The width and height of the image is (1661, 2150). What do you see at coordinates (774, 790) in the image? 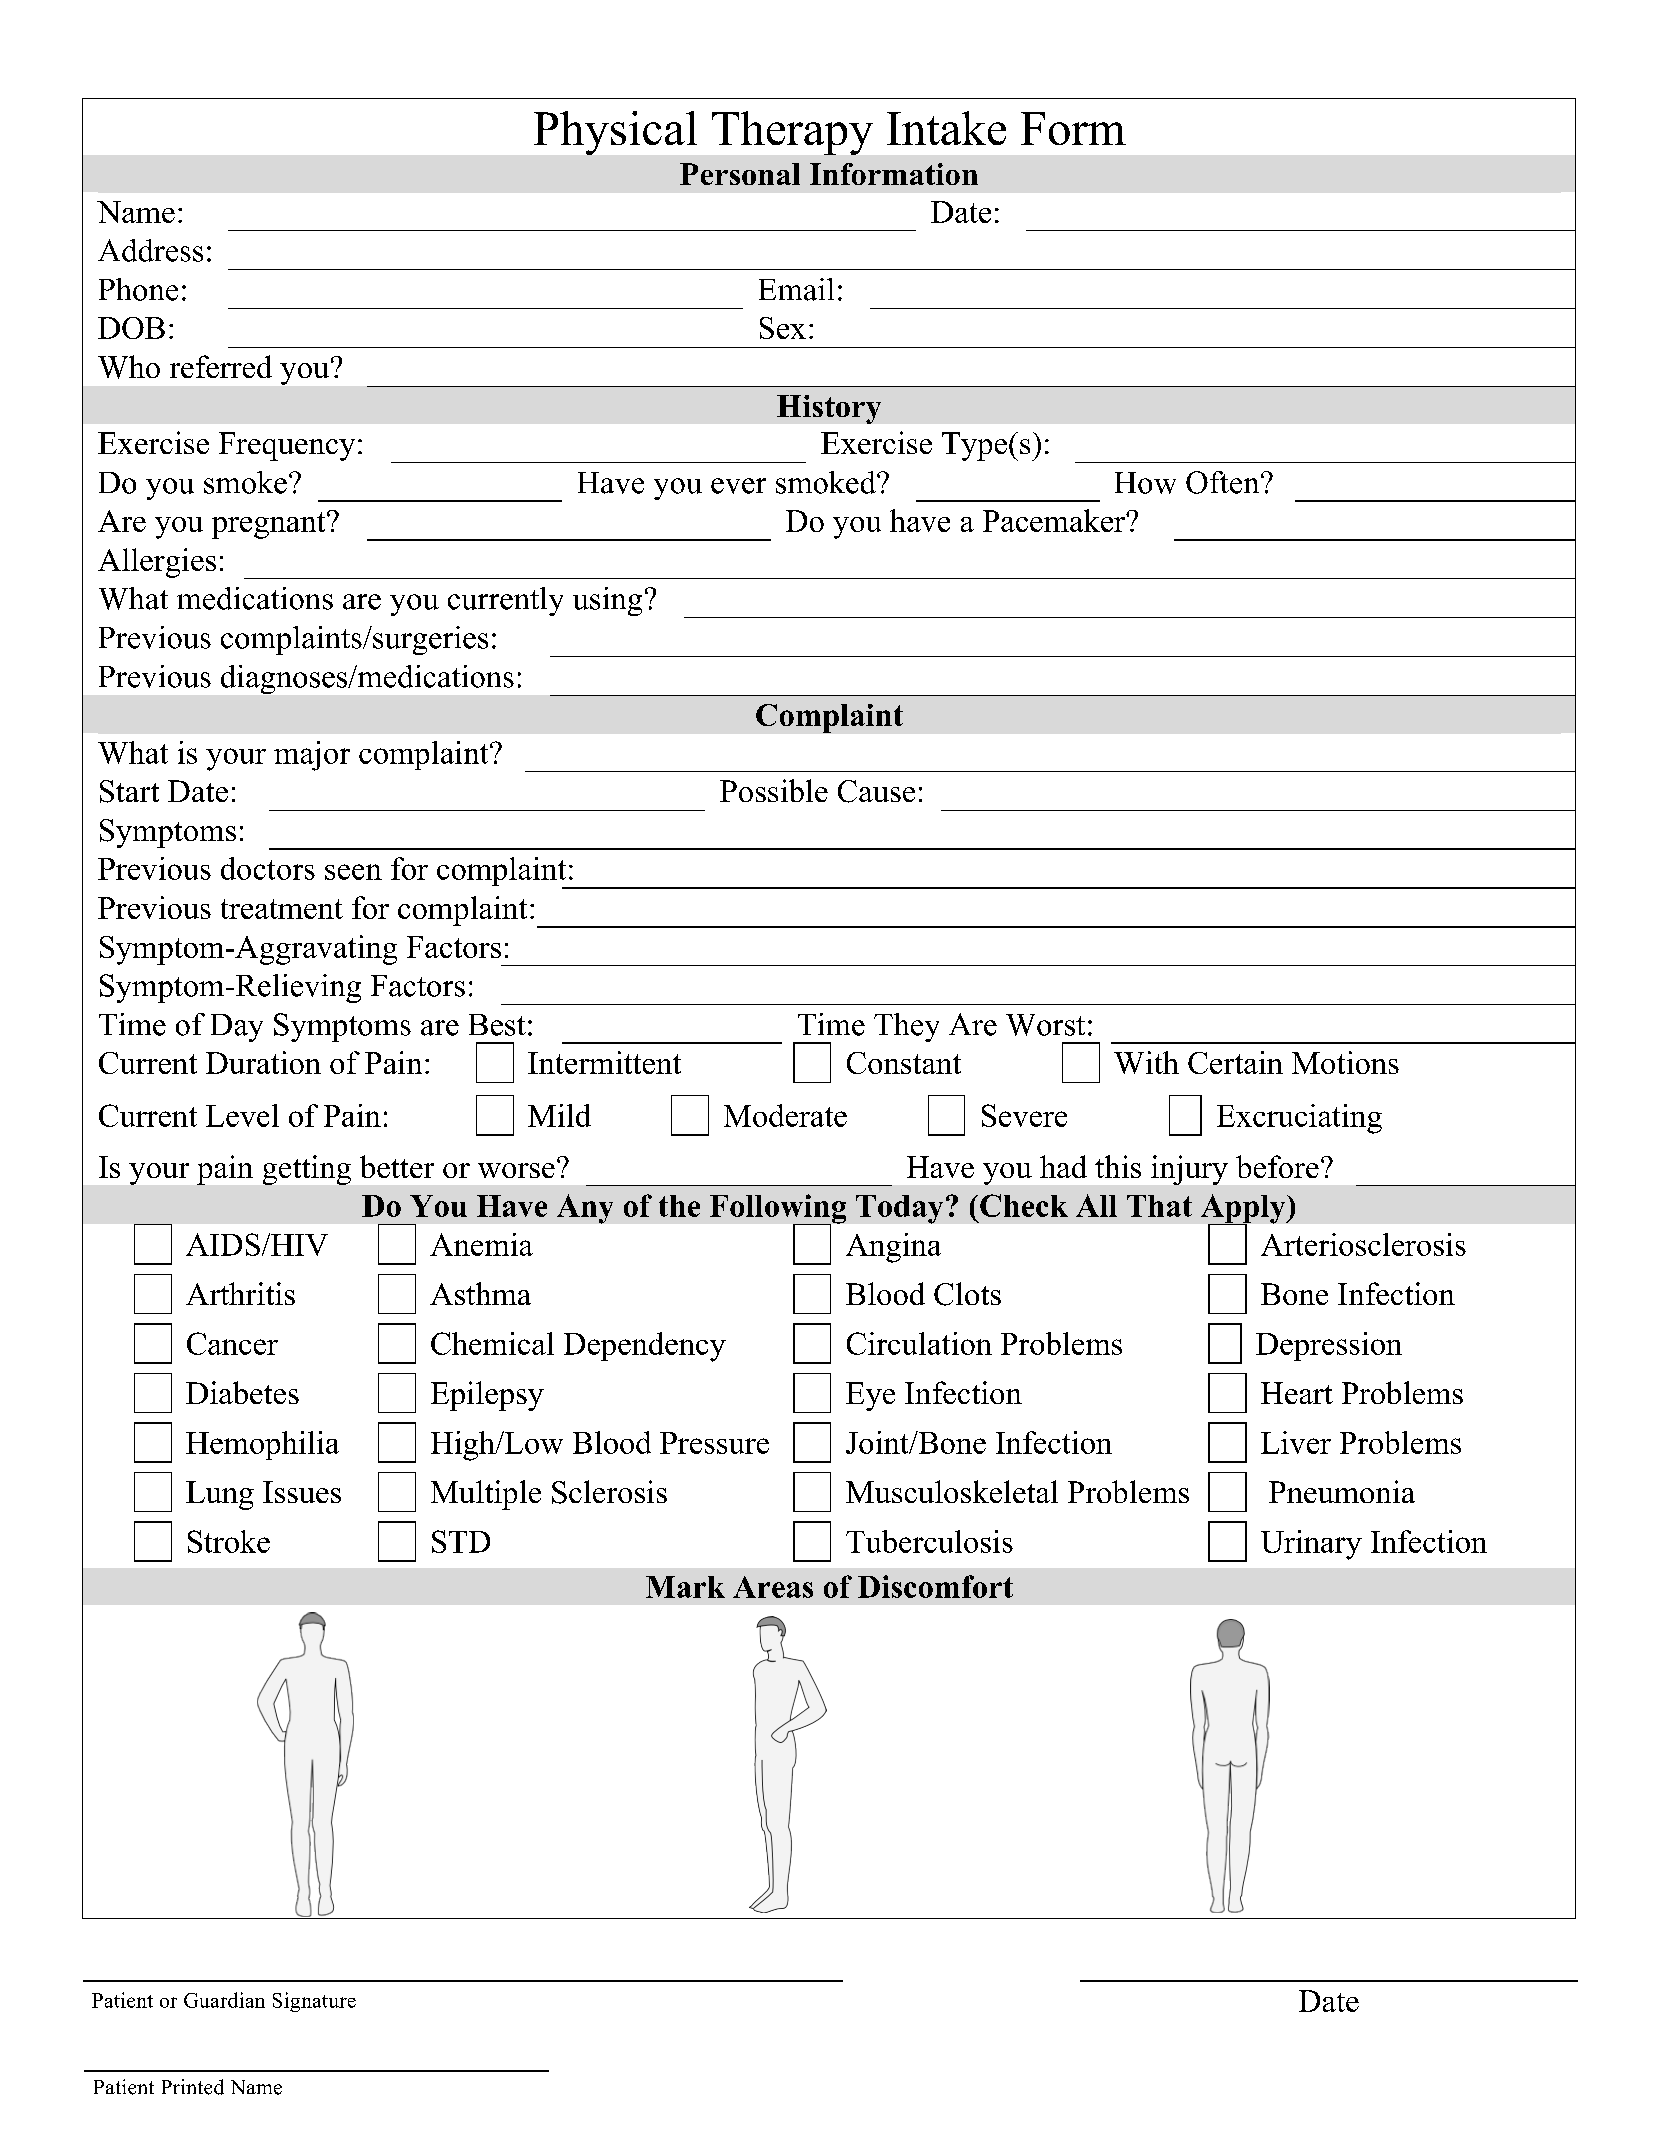
I see `Possible` at bounding box center [774, 790].
